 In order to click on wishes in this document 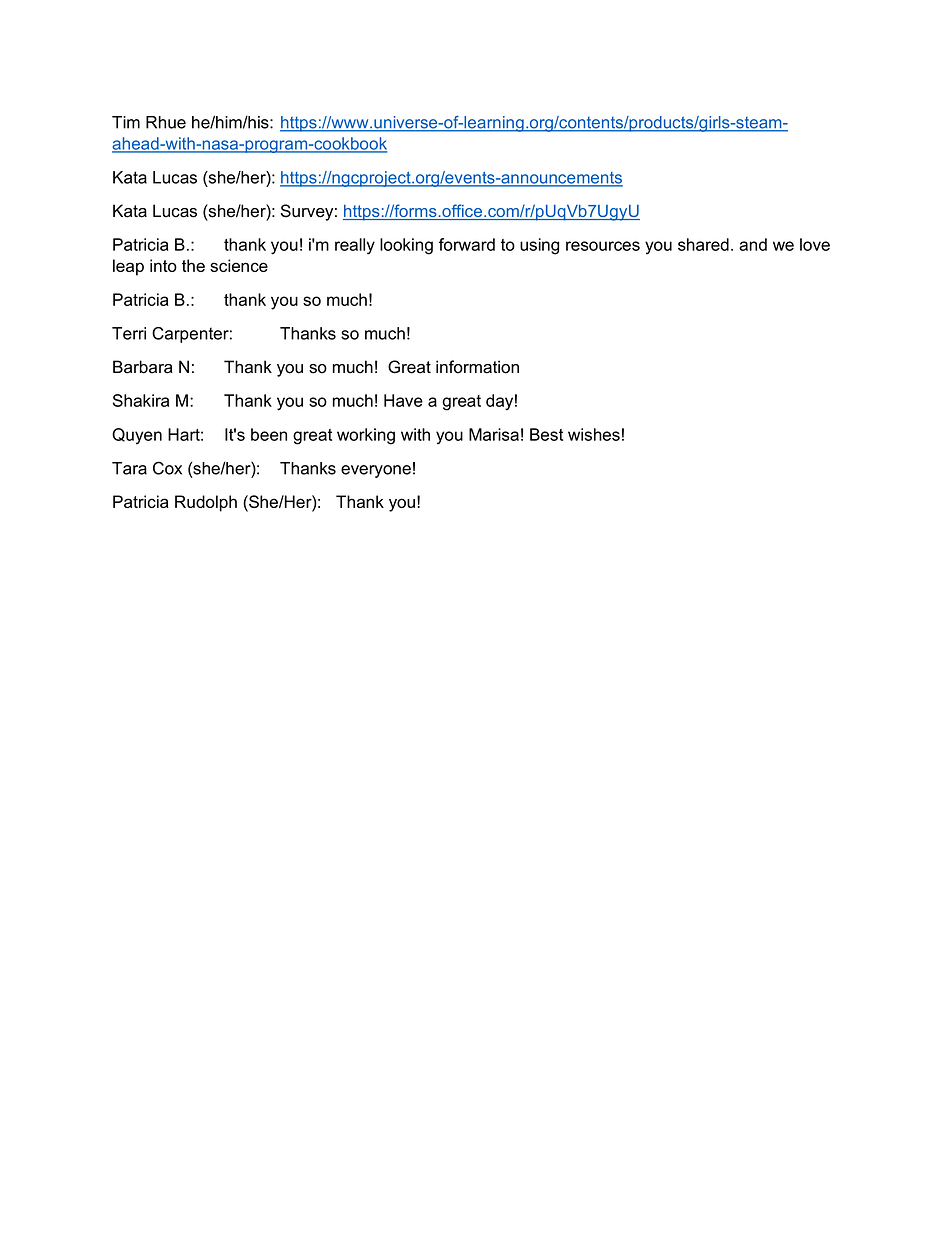, I will do `click(594, 434)`.
